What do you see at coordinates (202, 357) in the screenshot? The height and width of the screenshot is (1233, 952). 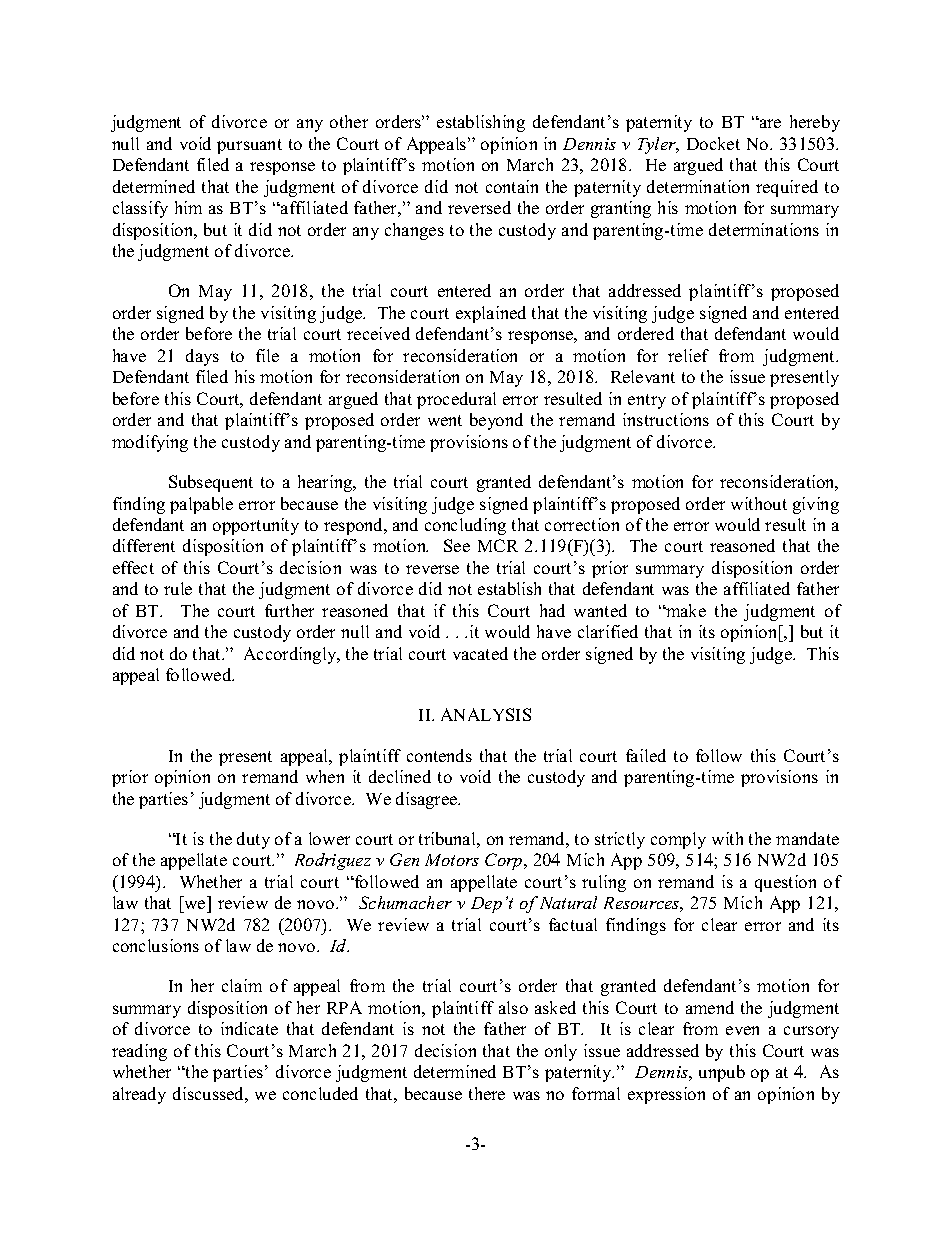 I see `days` at bounding box center [202, 357].
